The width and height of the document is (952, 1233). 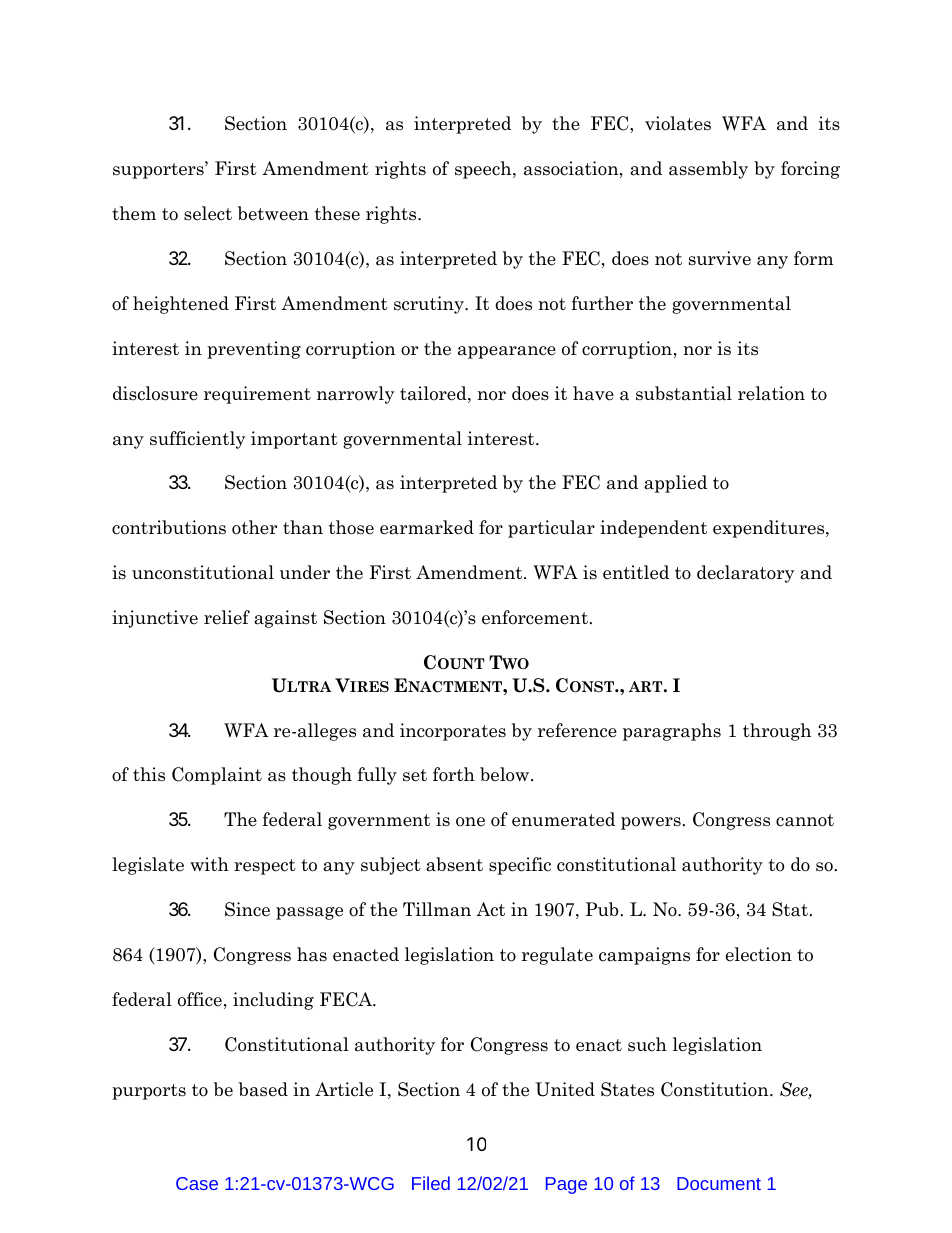 I want to click on speech, so click(x=484, y=170).
